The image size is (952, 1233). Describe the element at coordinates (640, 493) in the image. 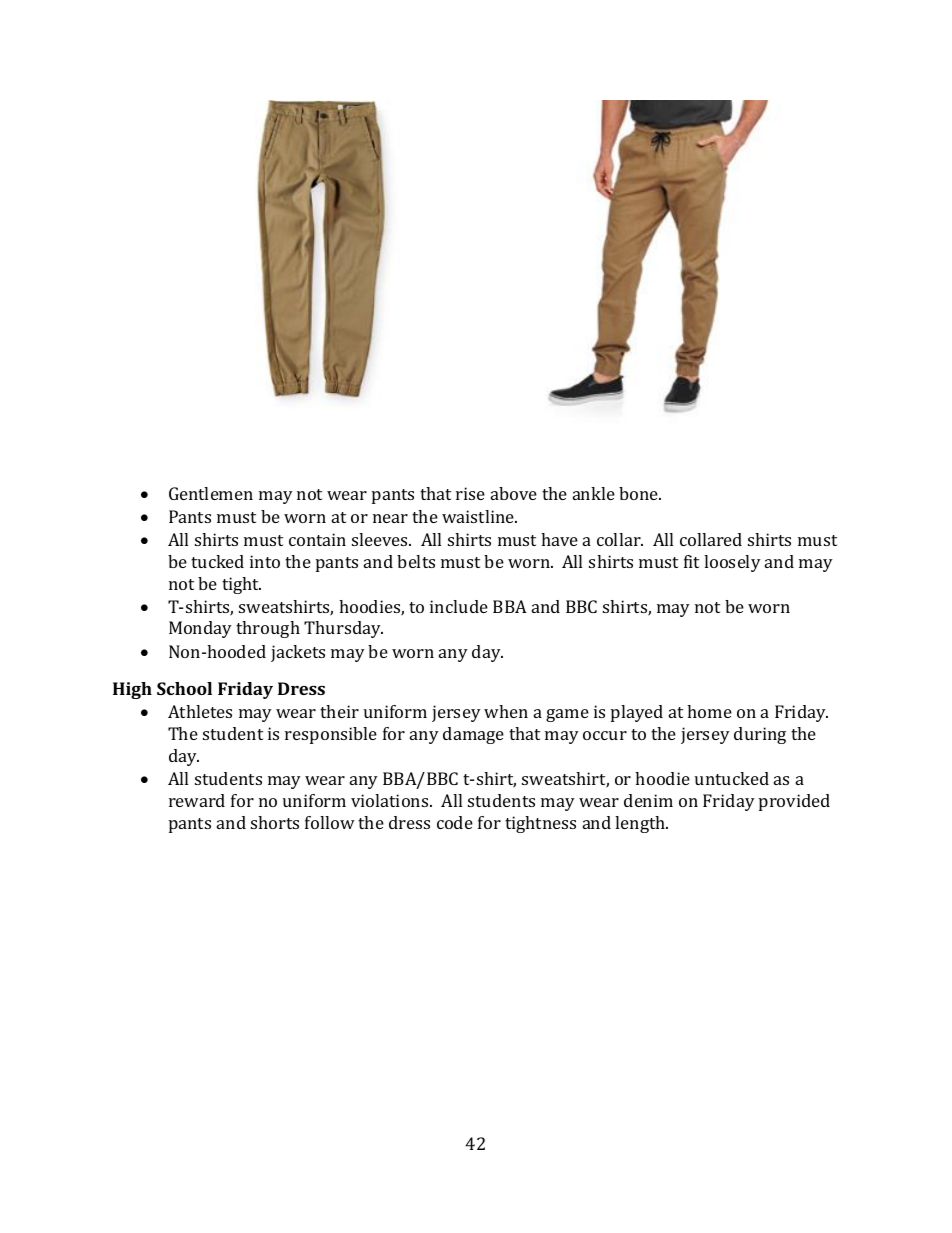

I see `bone` at that location.
